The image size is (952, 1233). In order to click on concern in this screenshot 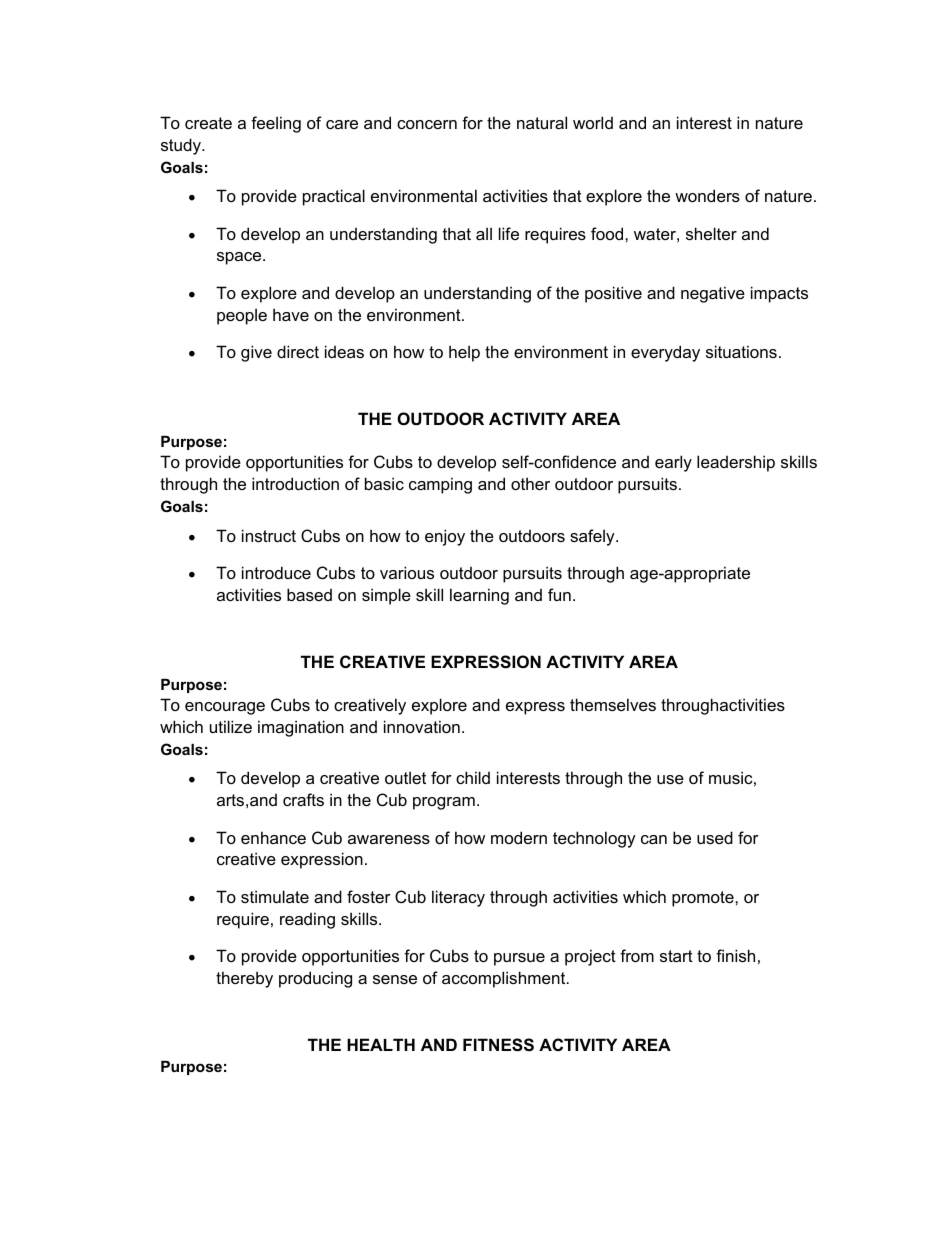, I will do `click(427, 124)`.
